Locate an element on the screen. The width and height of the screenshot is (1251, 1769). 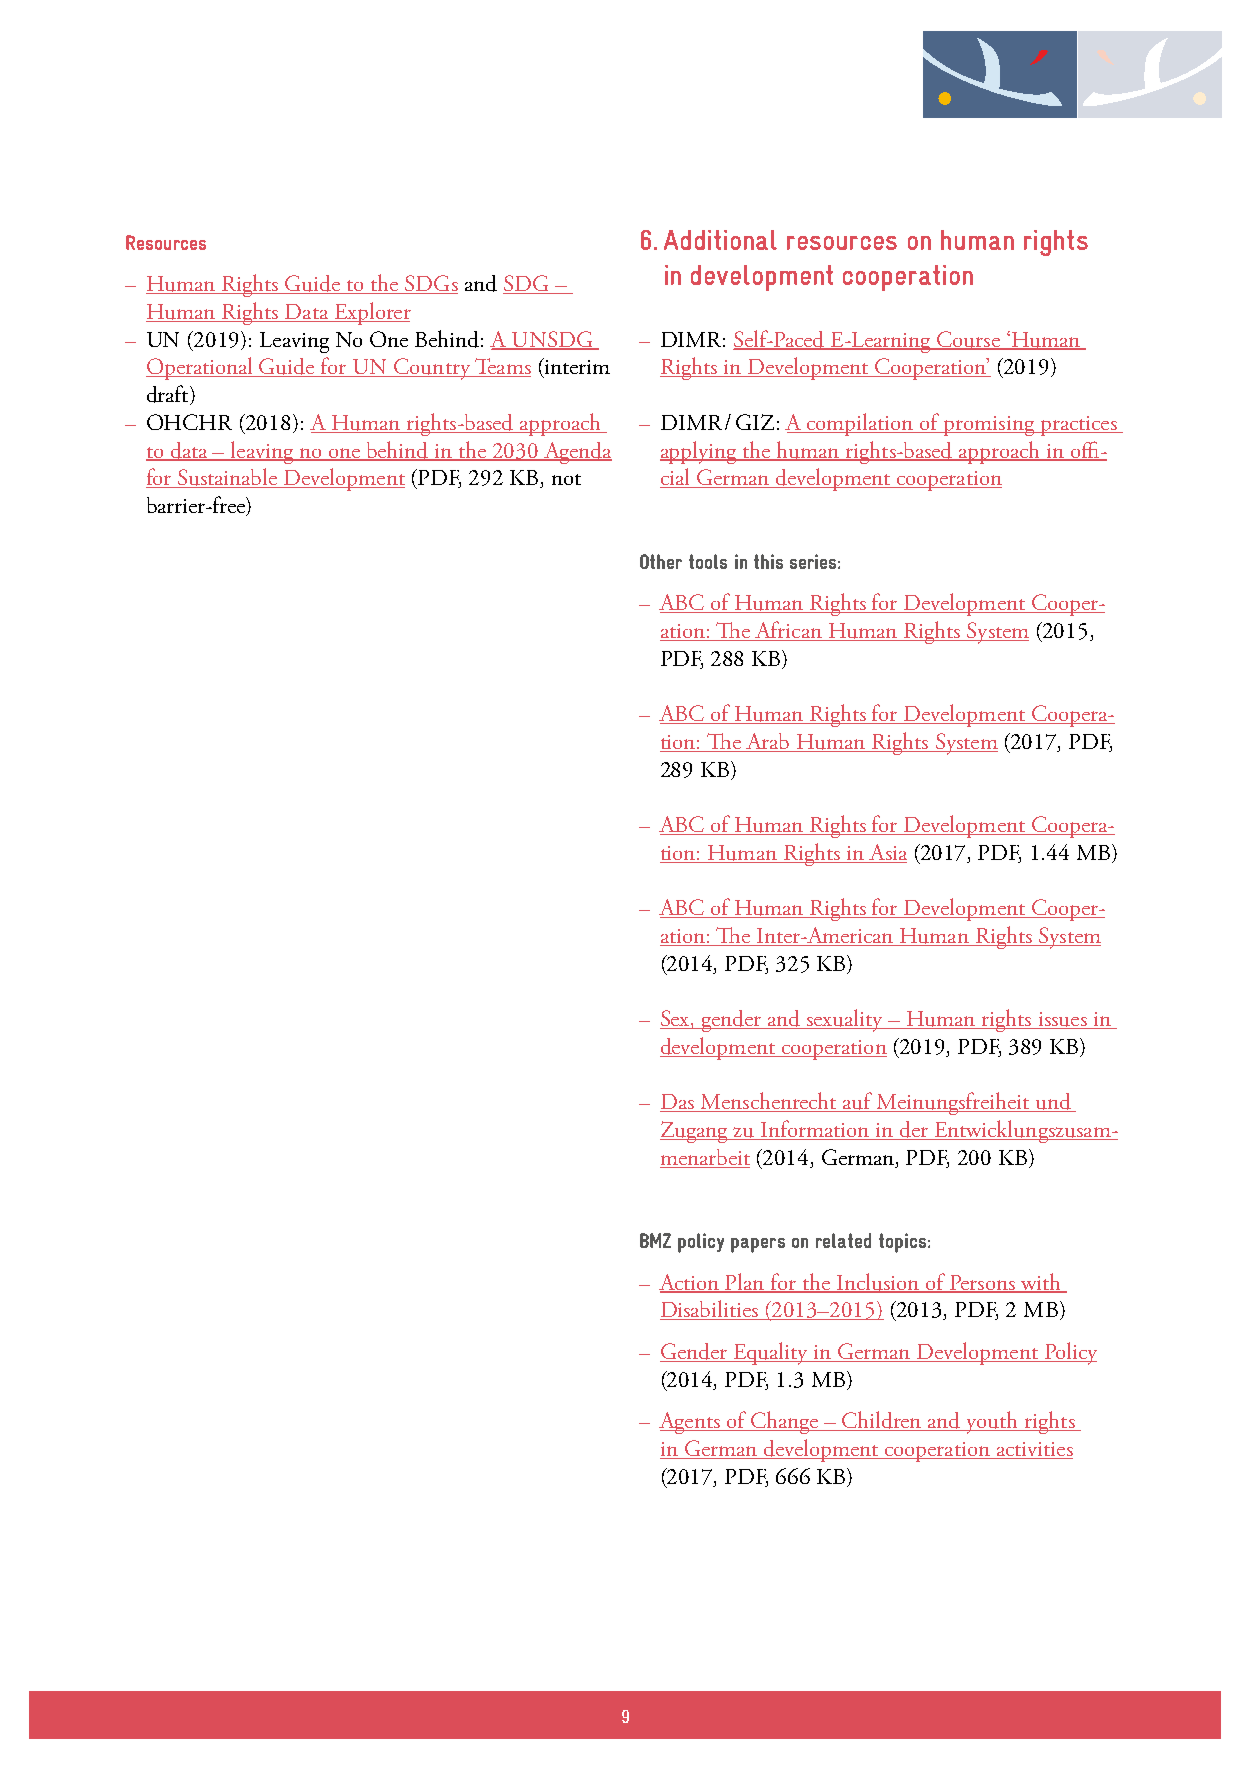
Asia is located at coordinates (887, 853).
